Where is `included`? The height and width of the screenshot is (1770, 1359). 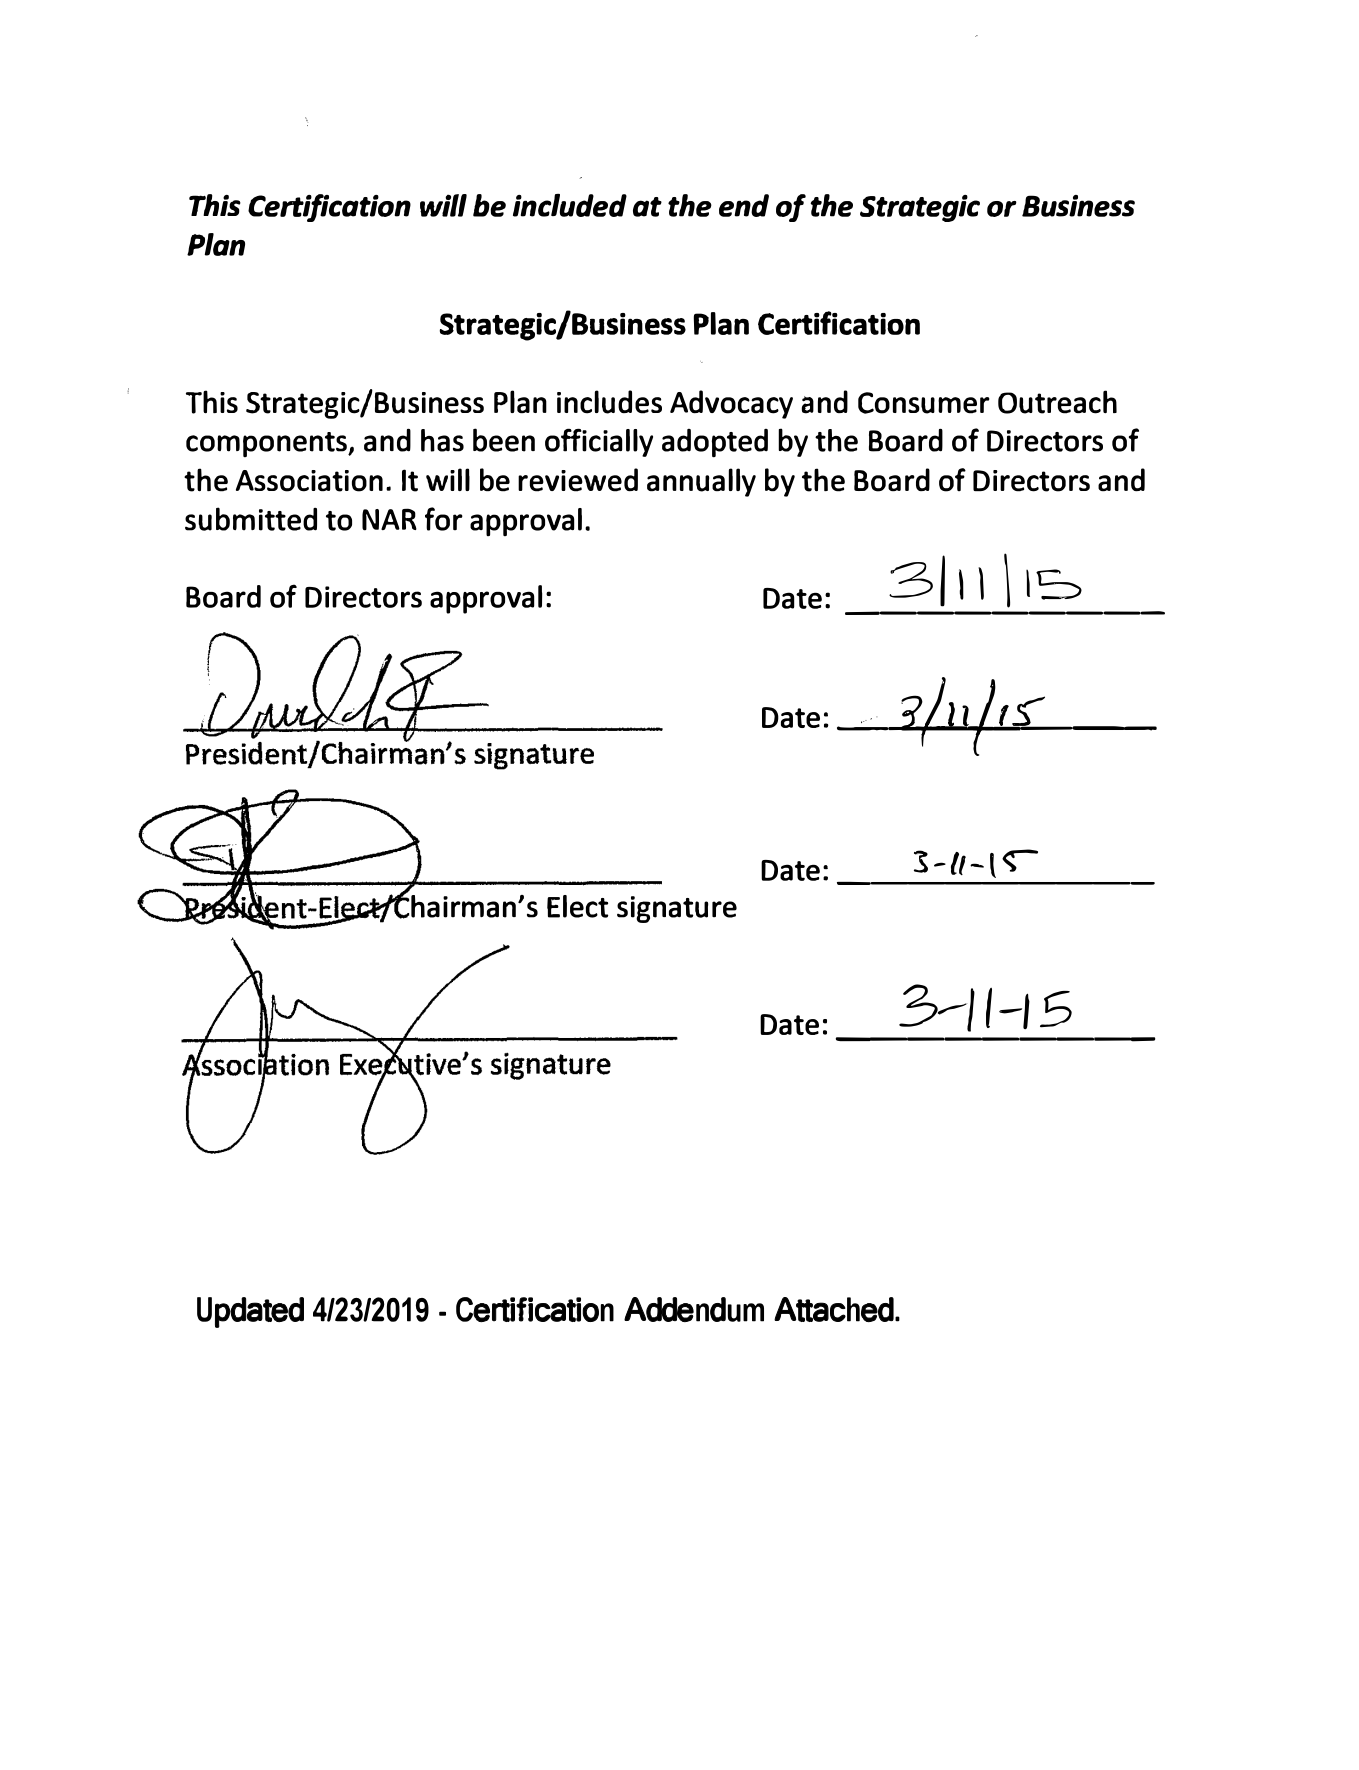 included is located at coordinates (570, 205).
